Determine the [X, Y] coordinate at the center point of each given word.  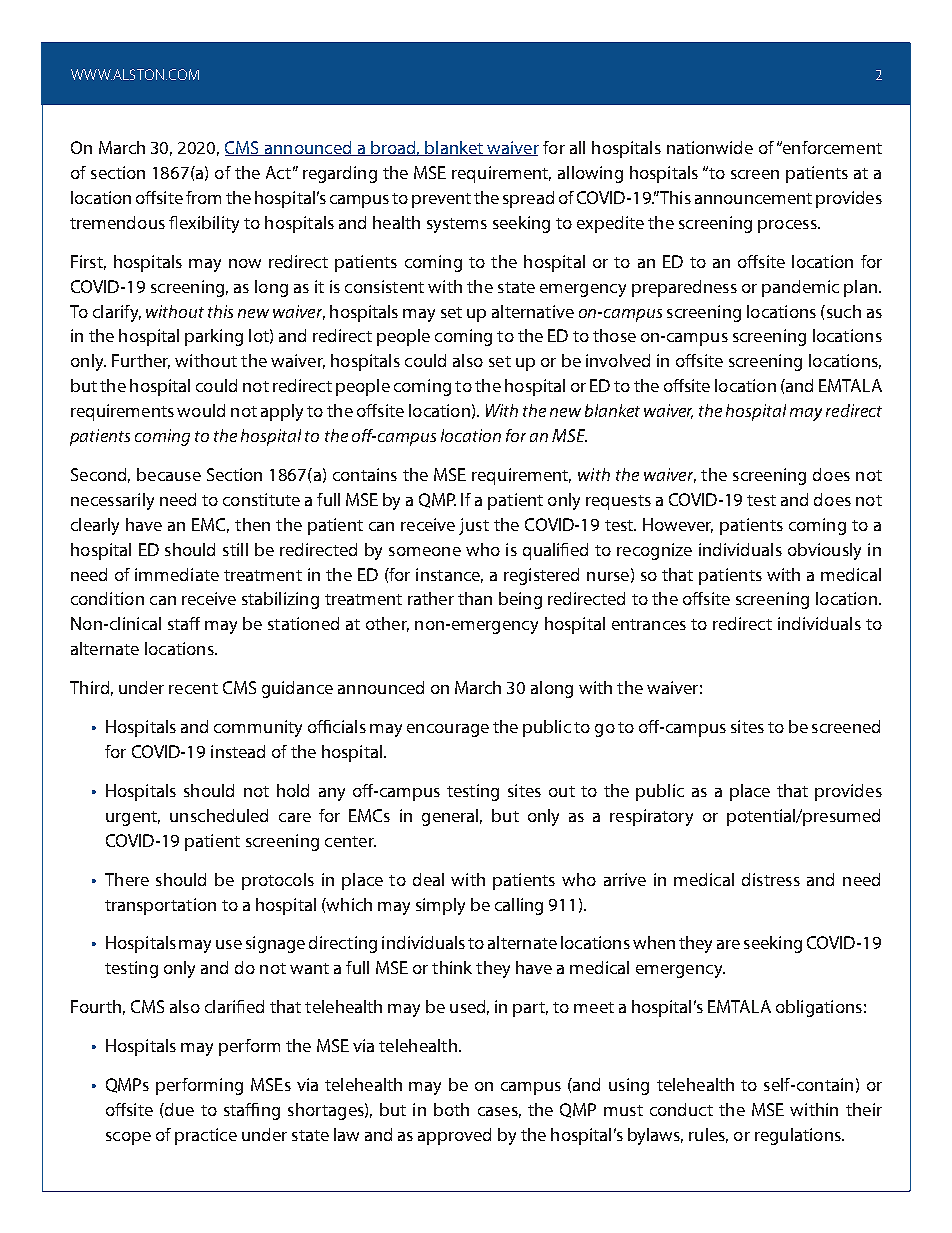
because [169, 474]
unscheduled [219, 815]
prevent [441, 200]
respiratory [651, 817]
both [451, 1109]
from [203, 197]
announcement [753, 198]
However [678, 525]
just [474, 526]
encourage [448, 730]
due [178, 1109]
